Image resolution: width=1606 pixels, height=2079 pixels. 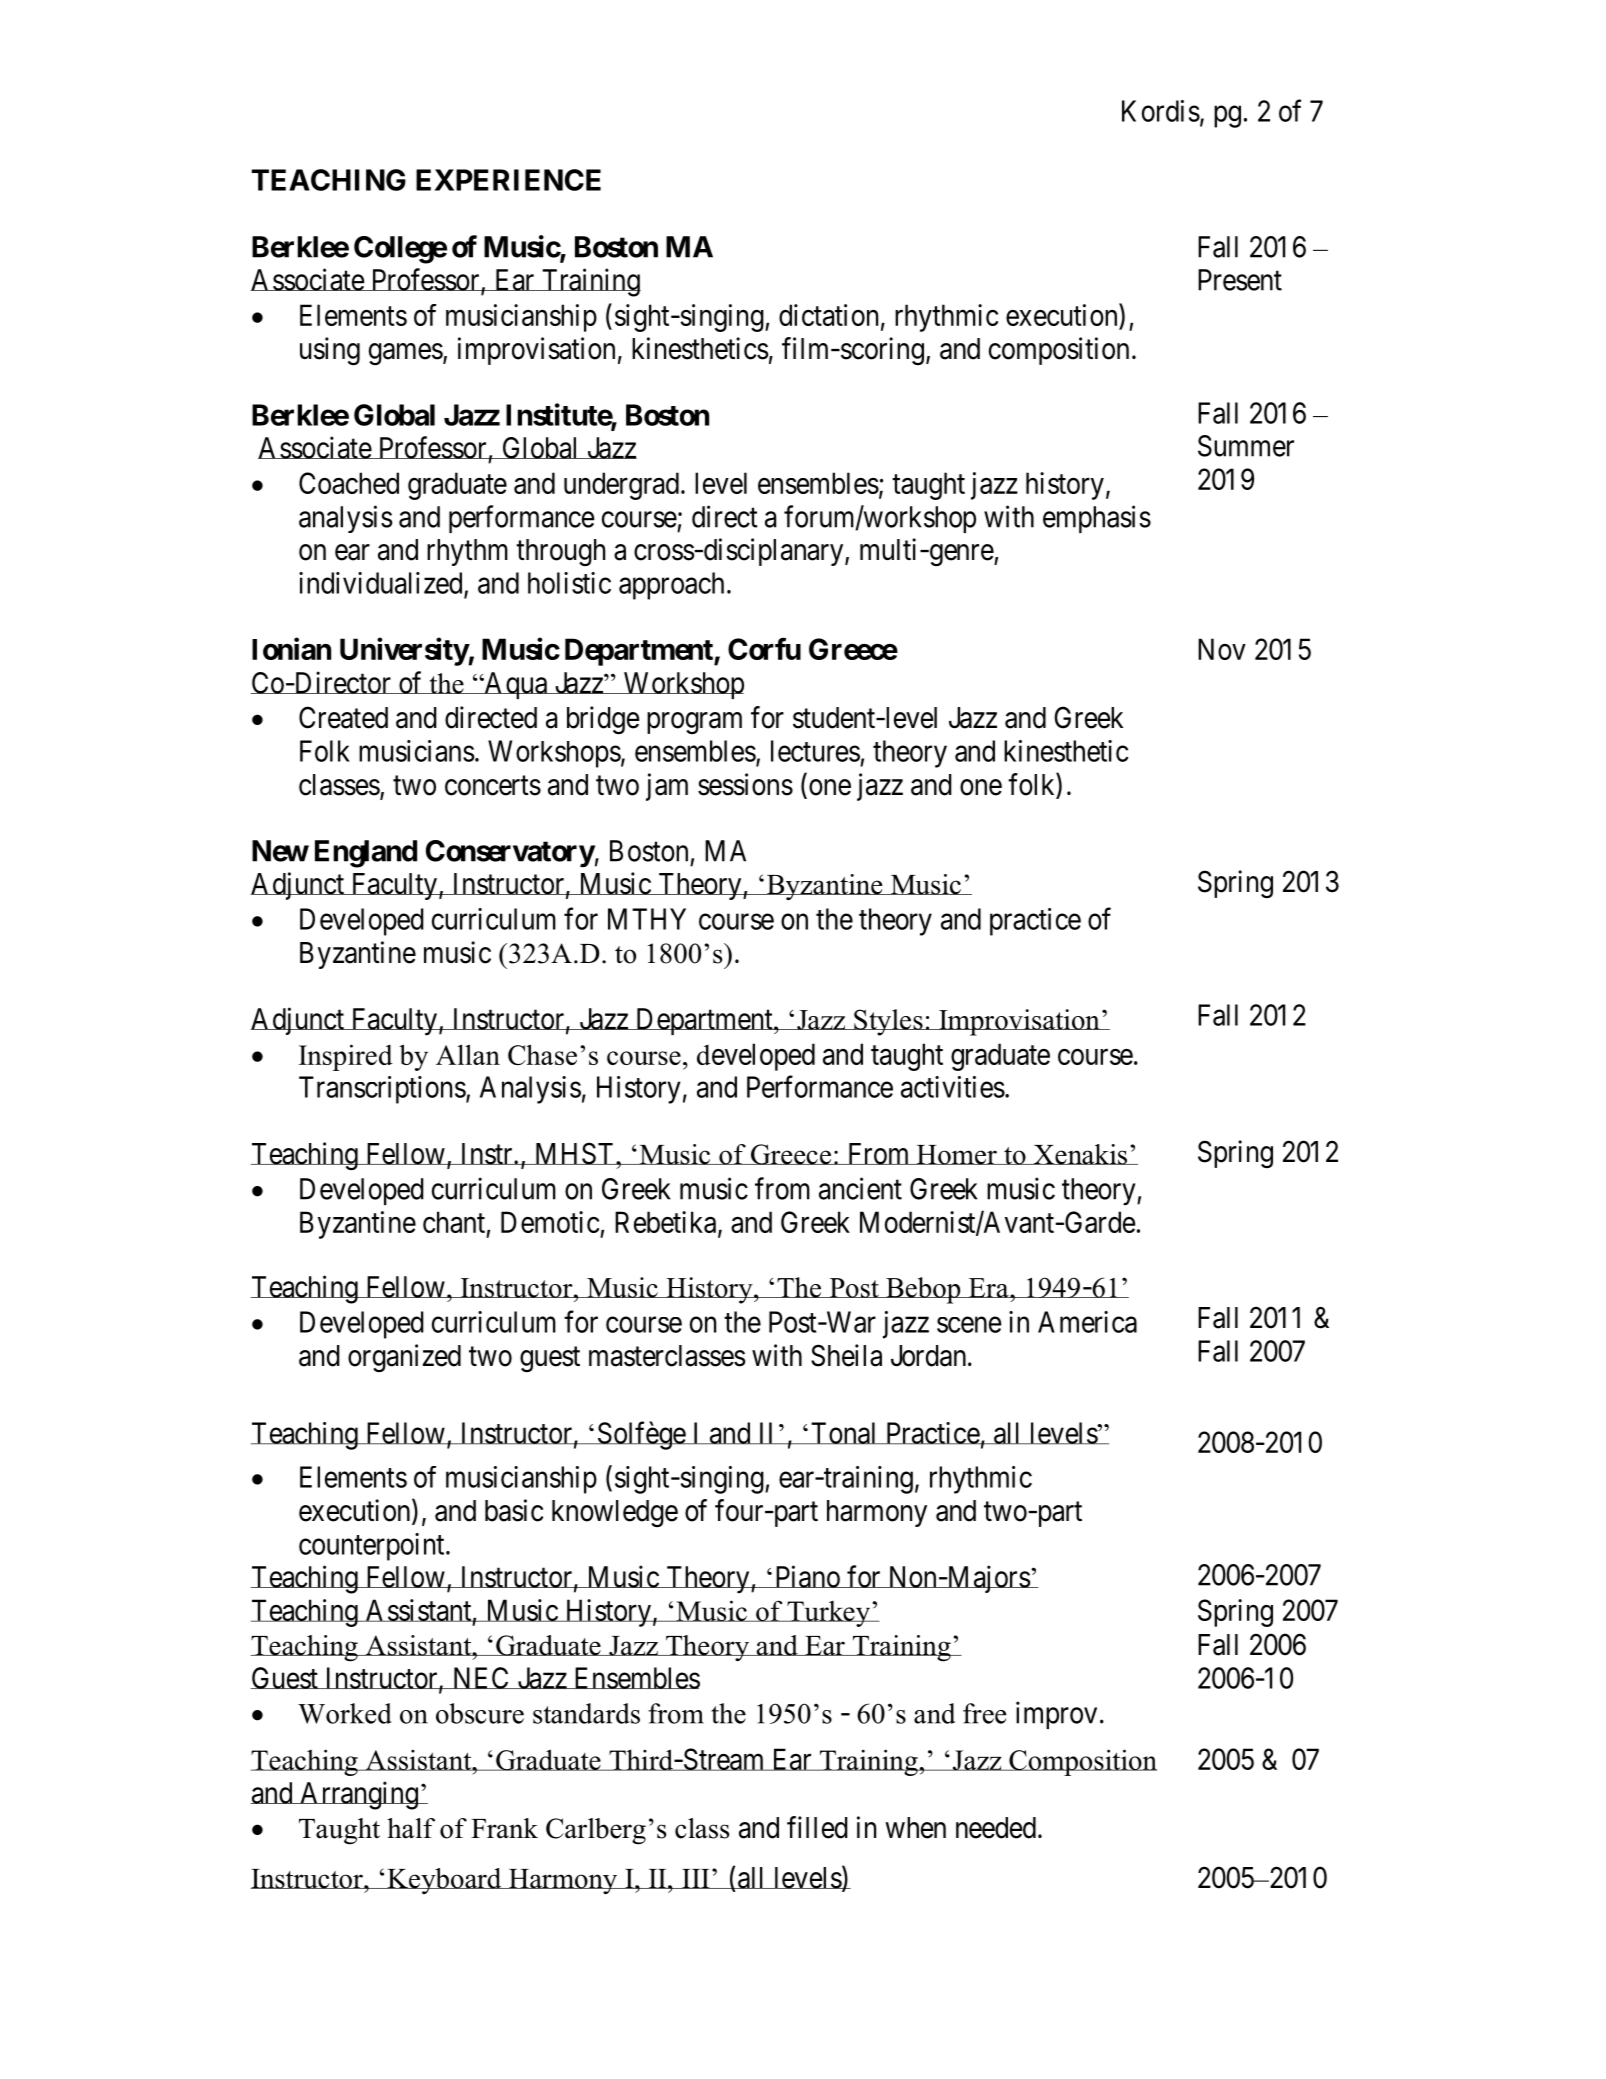 What do you see at coordinates (764, 648) in the image?
I see `Corfu` at bounding box center [764, 648].
